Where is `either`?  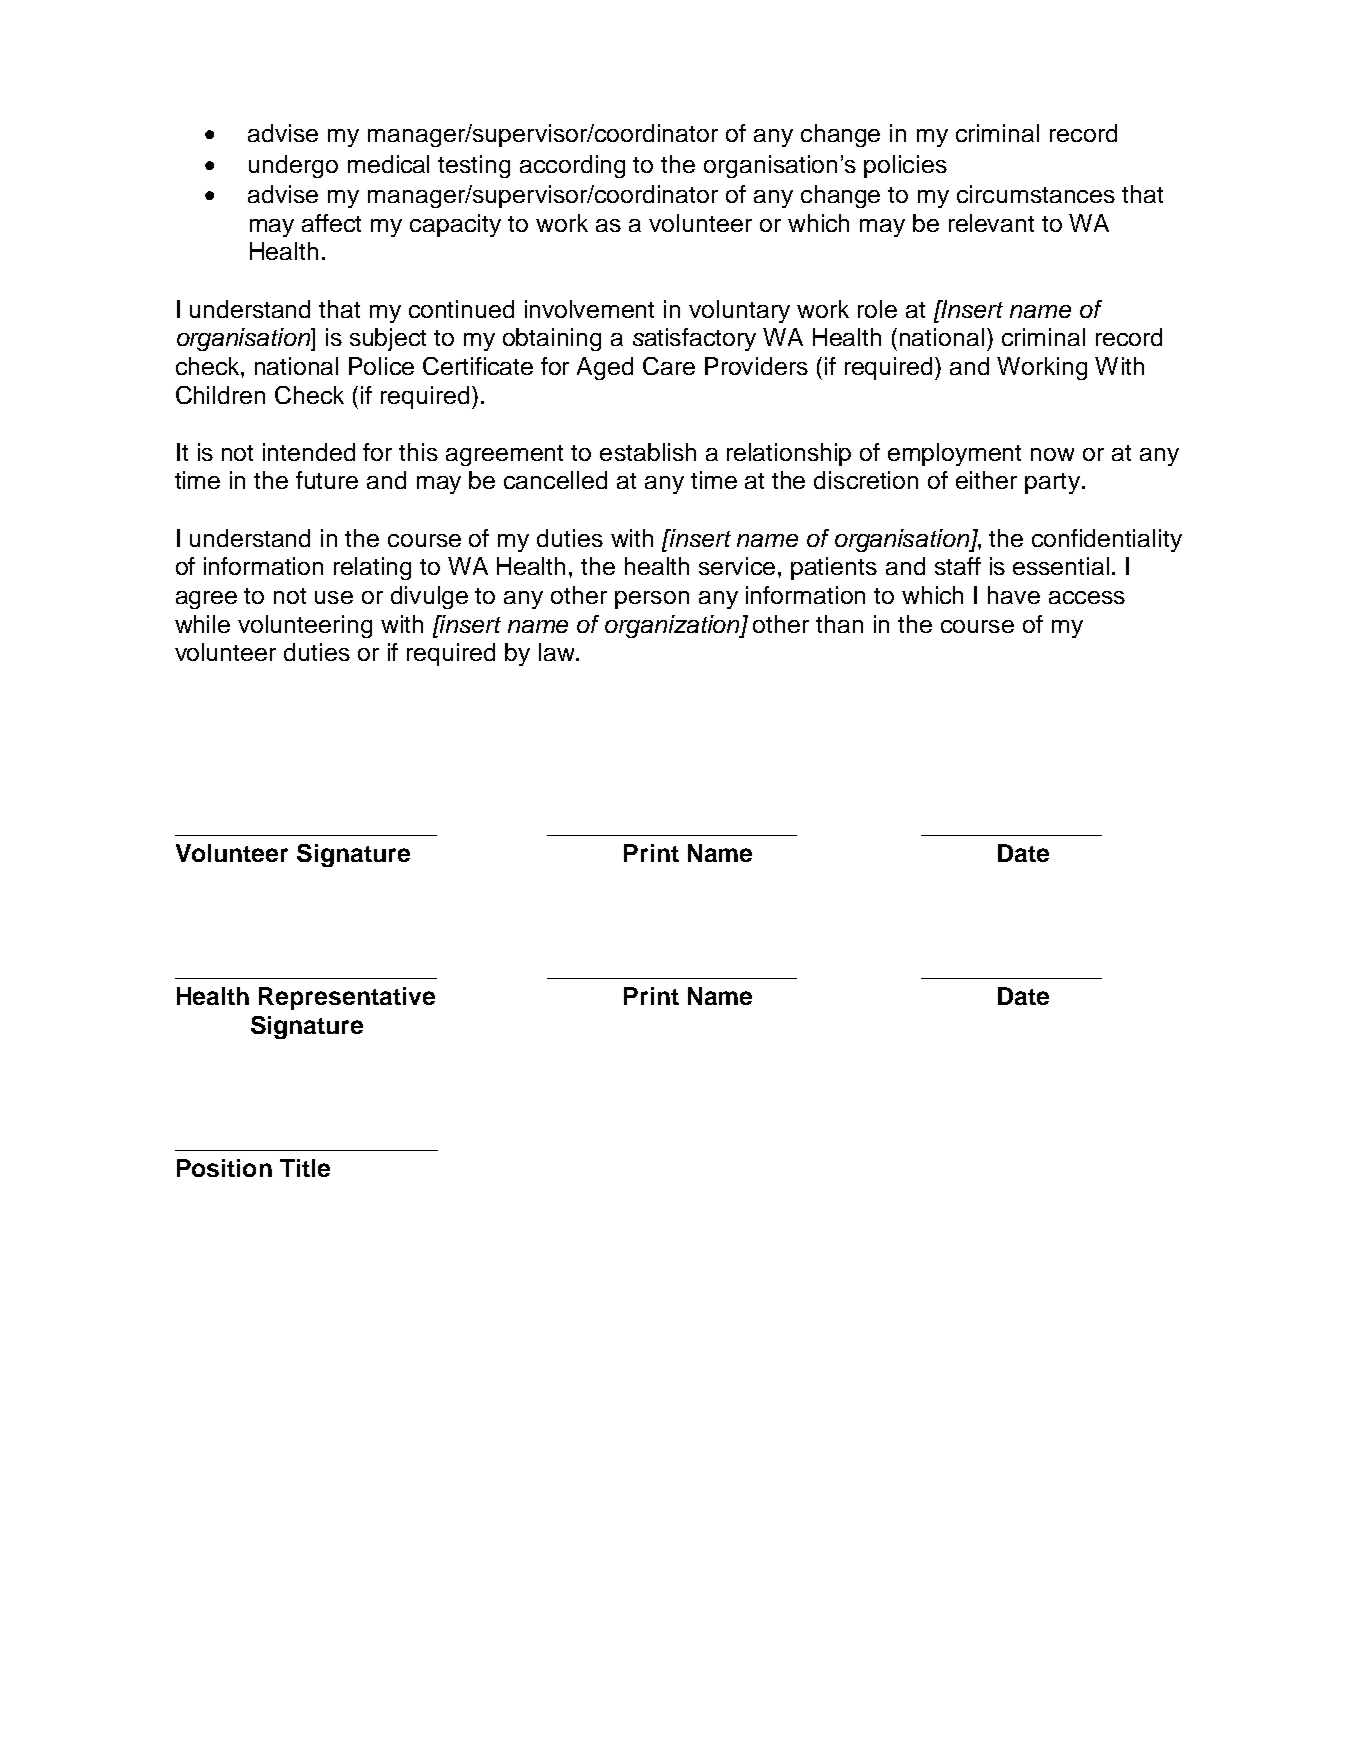 either is located at coordinates (986, 480).
